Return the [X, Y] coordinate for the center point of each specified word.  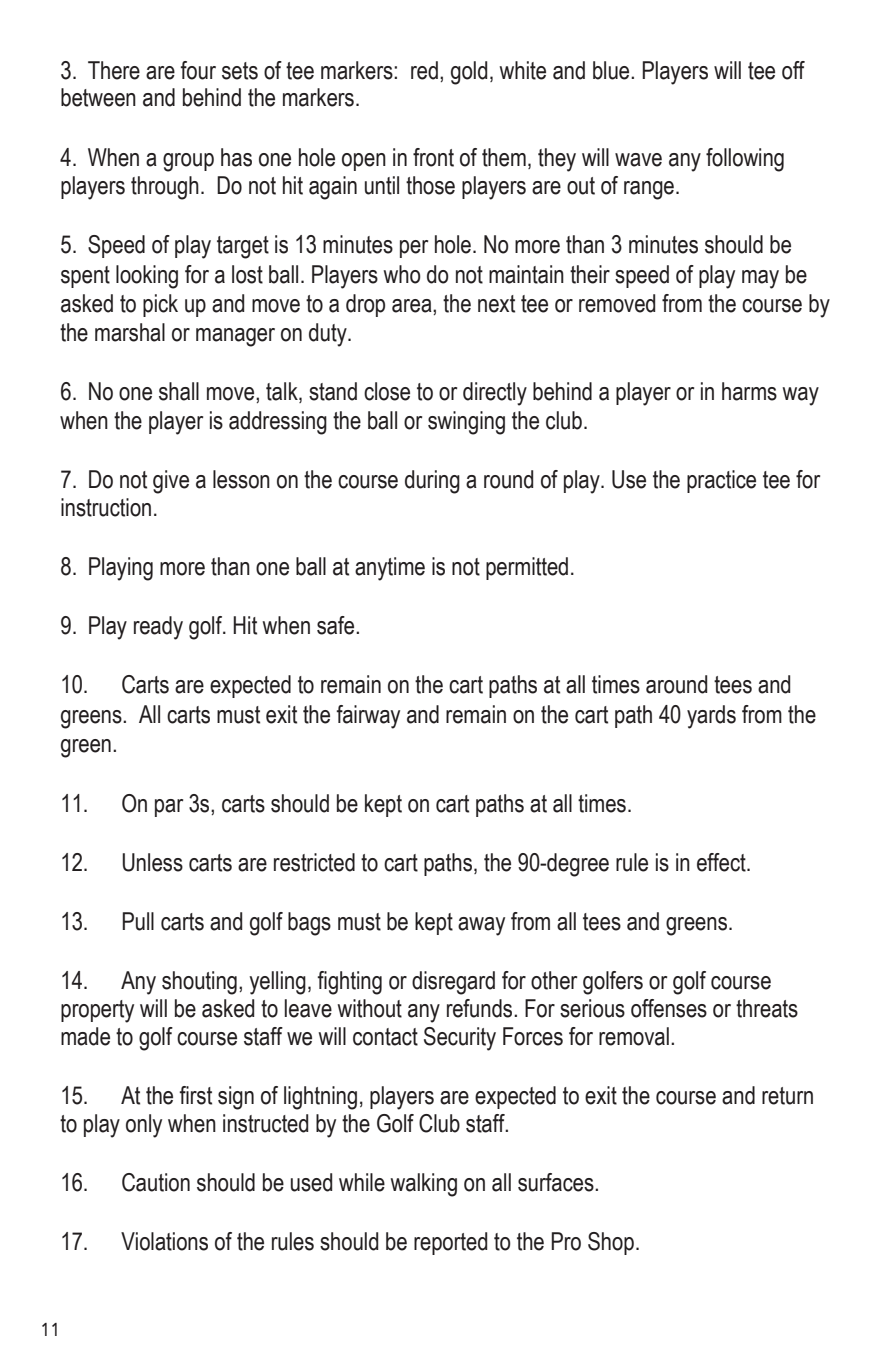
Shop [611, 1243]
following [745, 160]
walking [423, 1185]
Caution [156, 1182]
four [198, 70]
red [424, 70]
